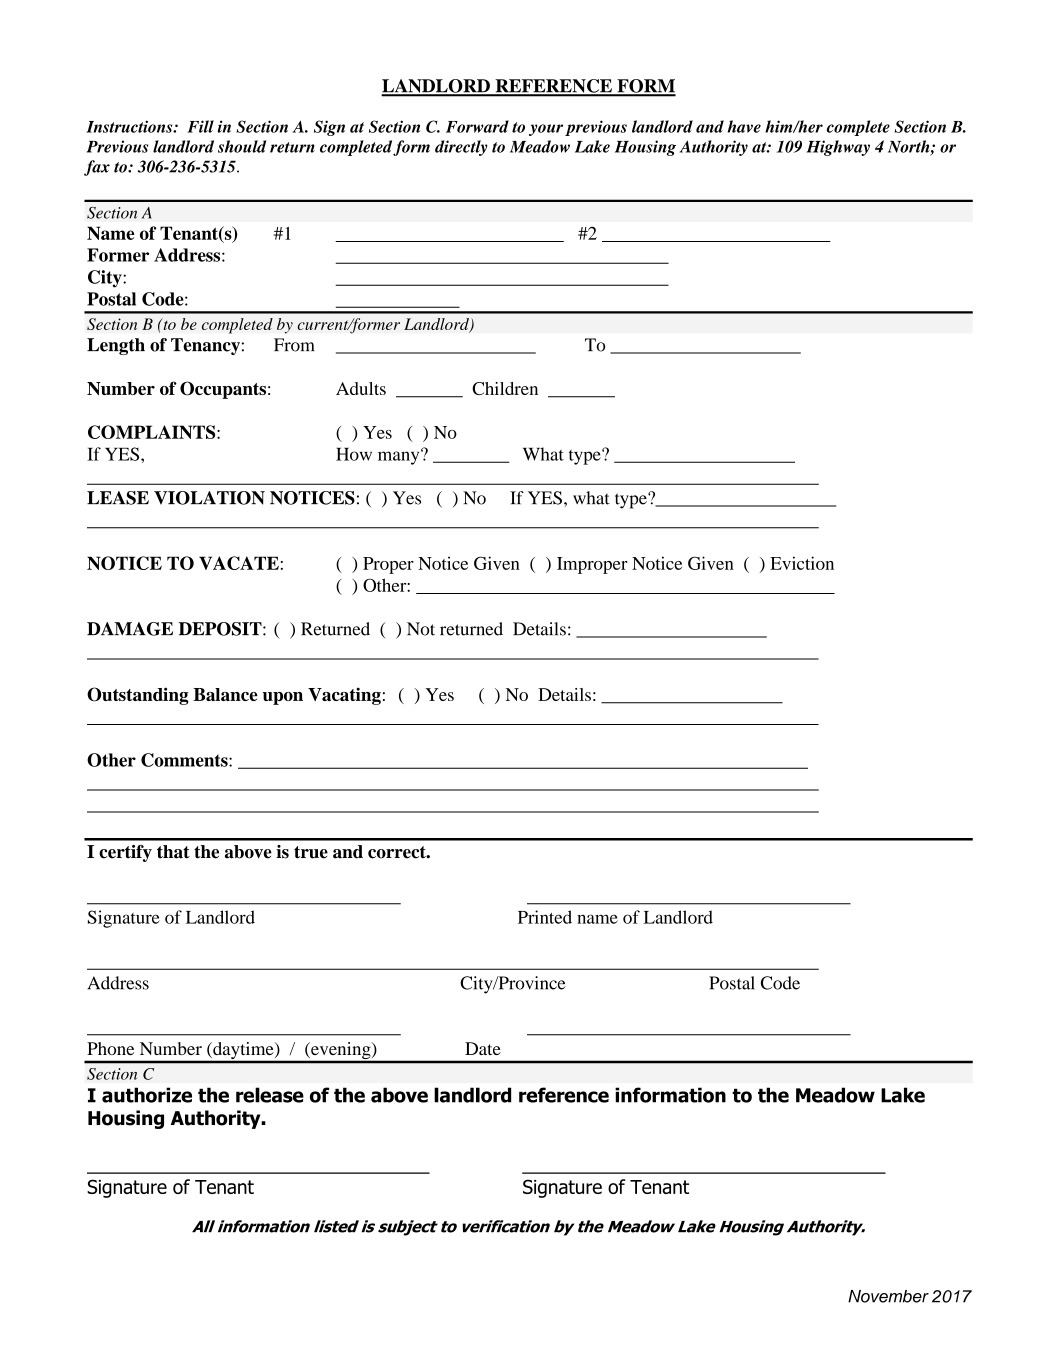  I want to click on authorize, so click(147, 1095).
